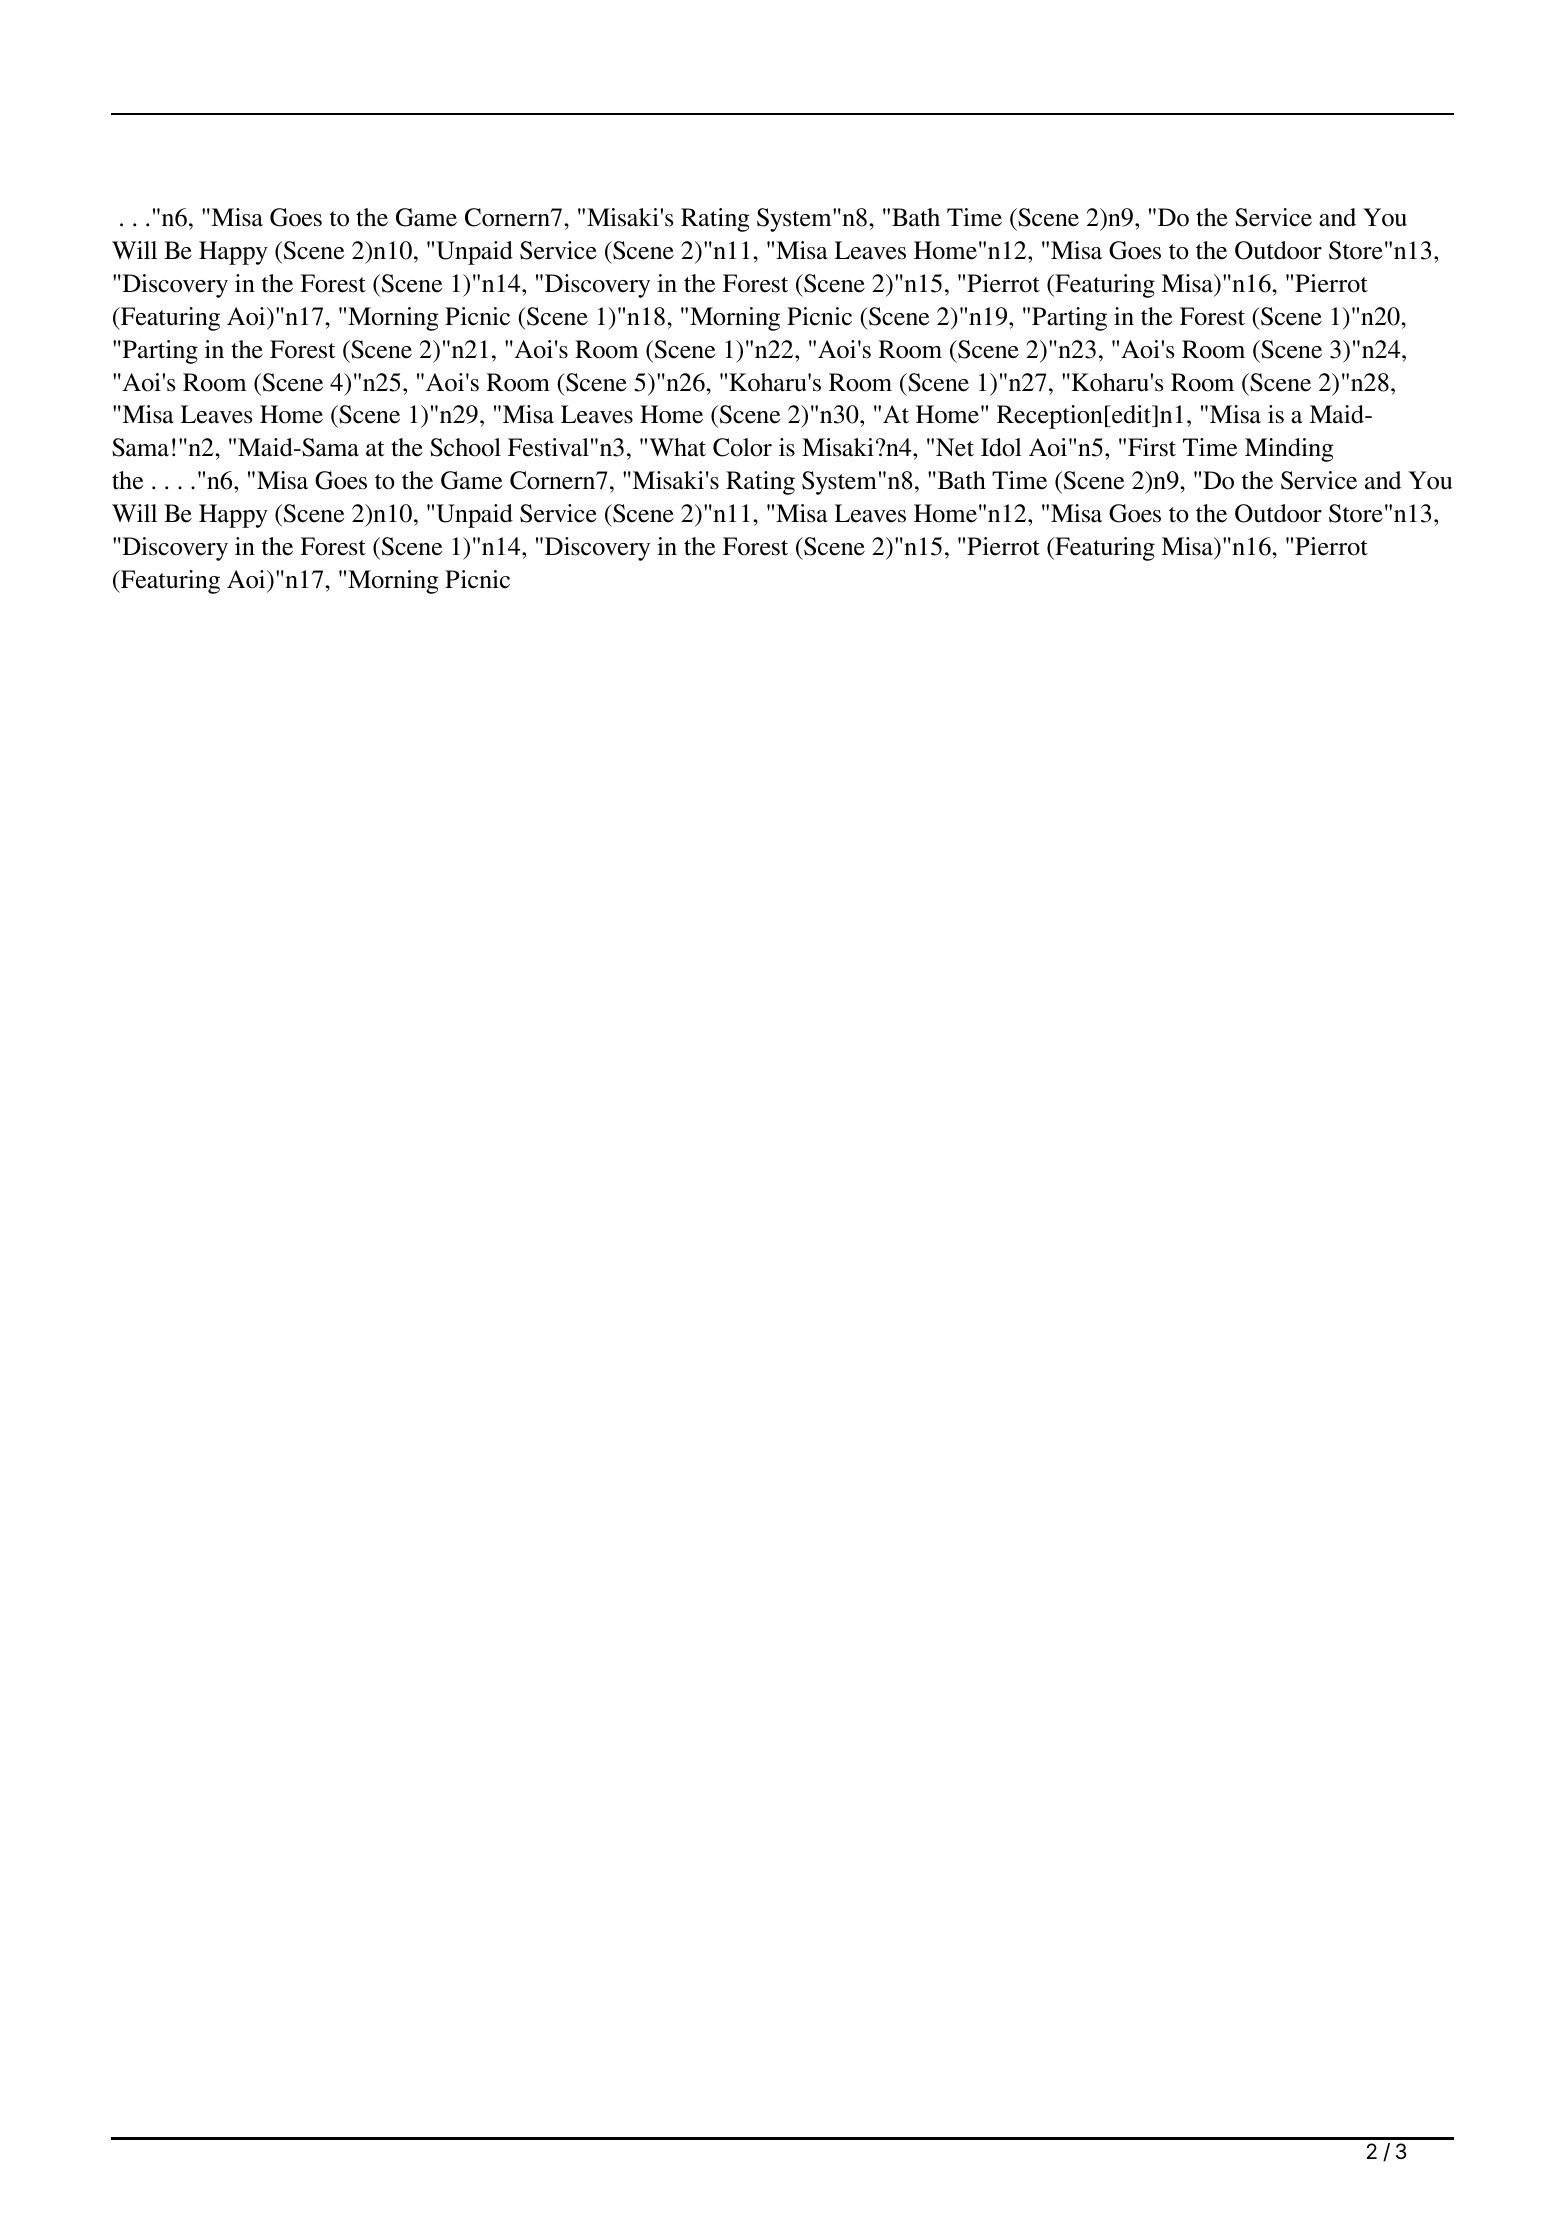 Image resolution: width=1565 pixels, height=2213 pixels. I want to click on Minding, so click(1289, 450).
